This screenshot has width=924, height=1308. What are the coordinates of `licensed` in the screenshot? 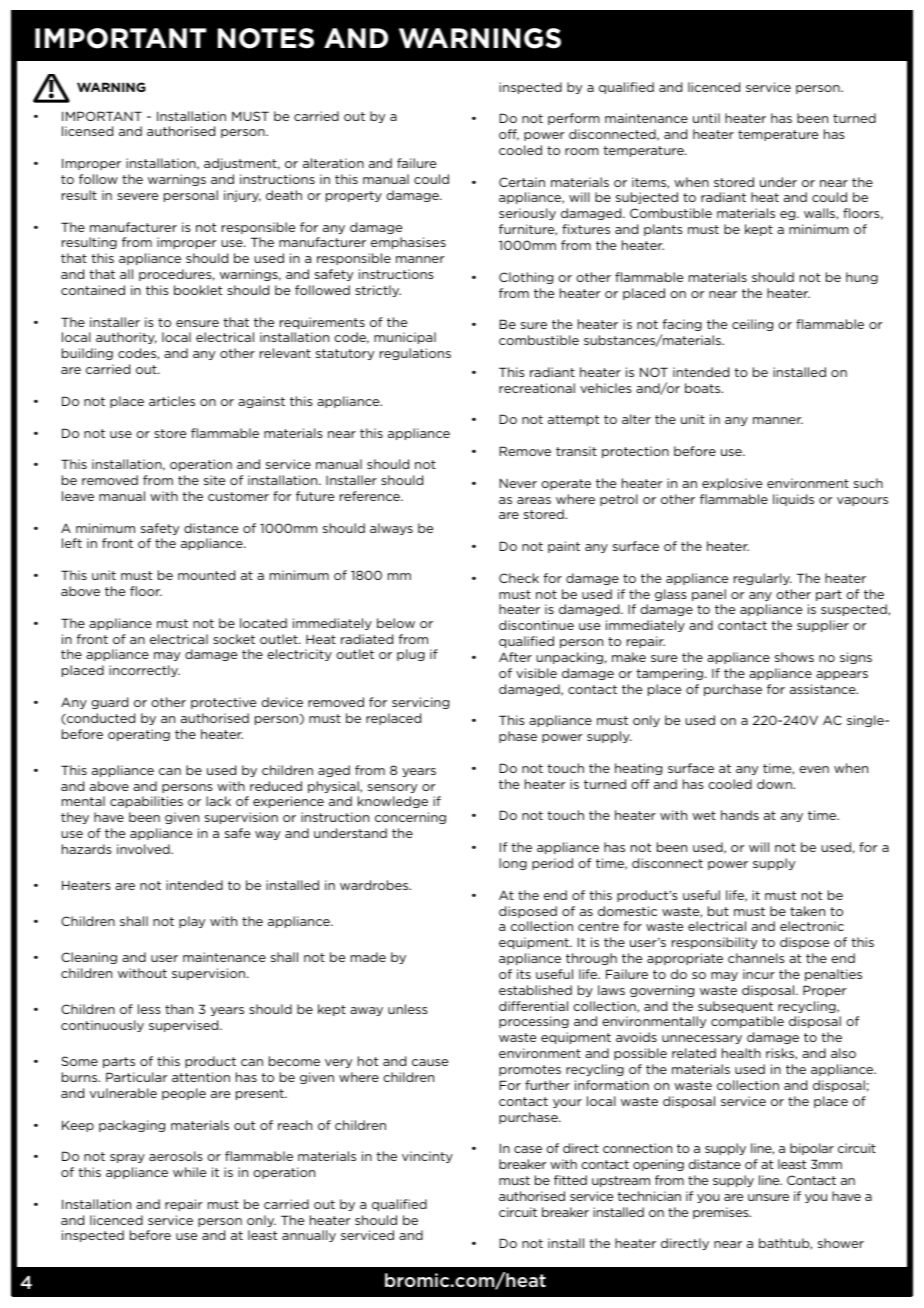 It's located at (87, 131).
